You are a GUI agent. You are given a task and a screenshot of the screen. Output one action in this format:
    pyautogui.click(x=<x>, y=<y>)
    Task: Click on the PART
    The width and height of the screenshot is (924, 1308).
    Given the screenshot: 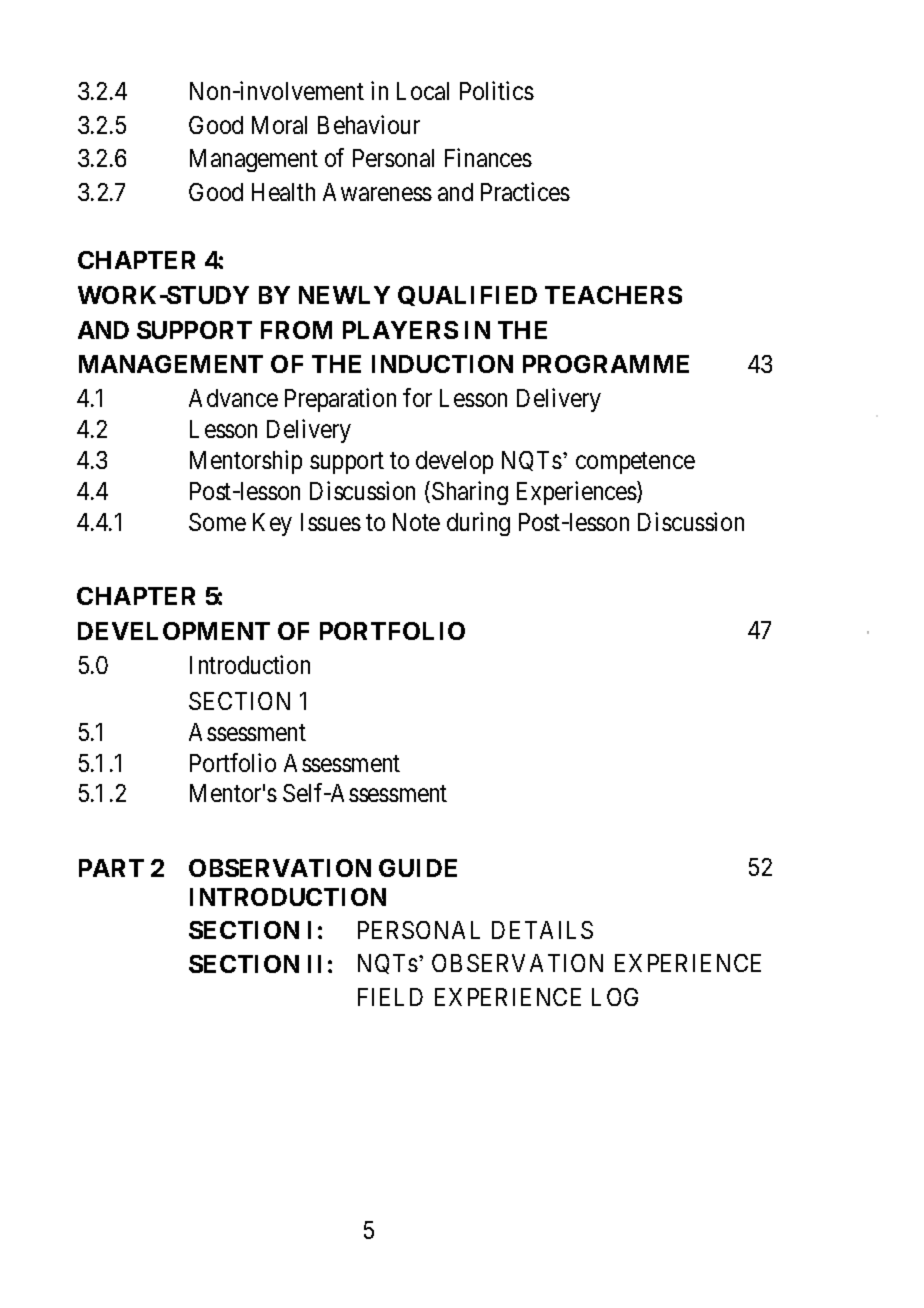 What is the action you would take?
    pyautogui.click(x=111, y=868)
